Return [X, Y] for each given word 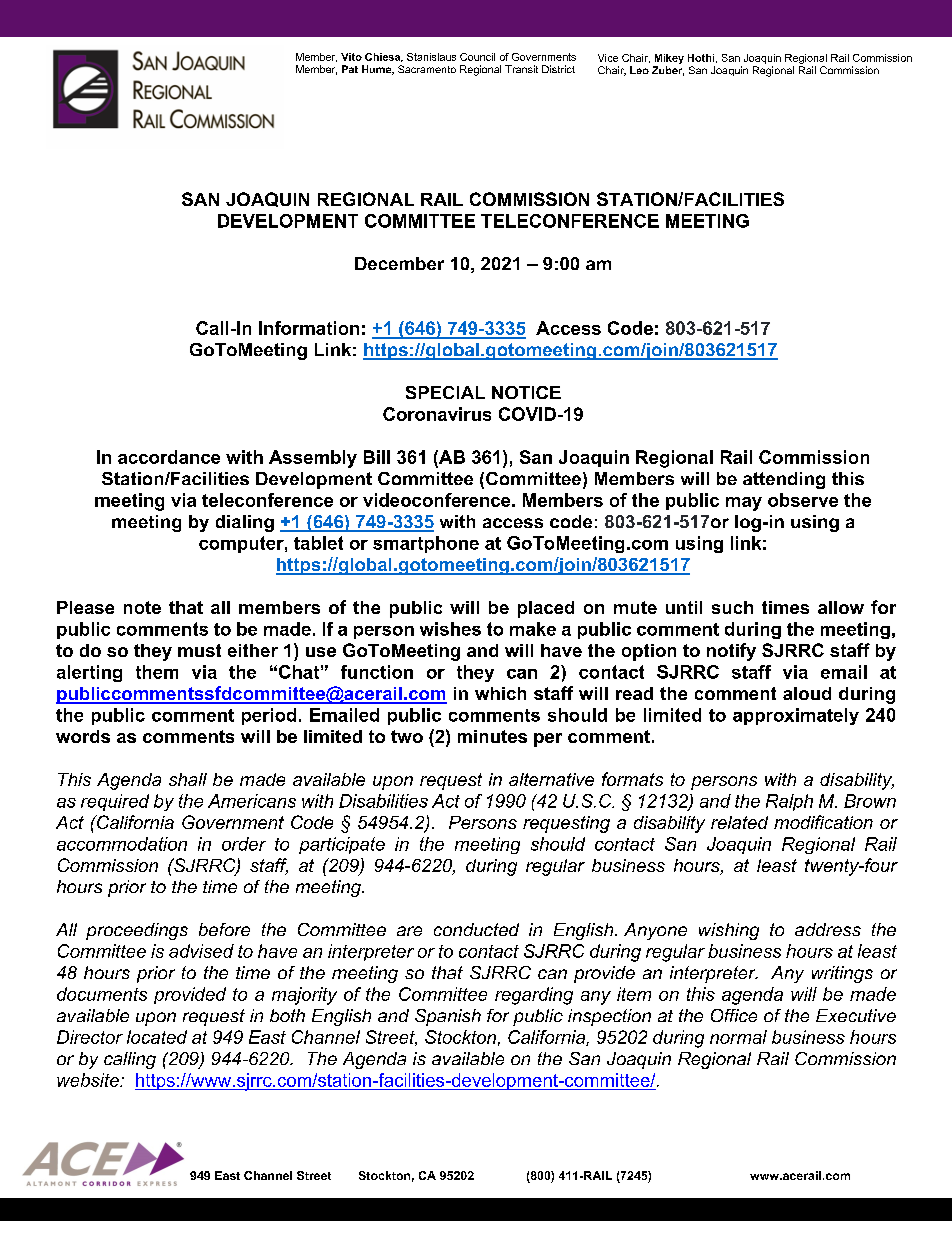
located [157, 1037]
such [732, 607]
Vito [351, 57]
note [142, 607]
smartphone [426, 544]
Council [477, 57]
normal [738, 1037]
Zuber [668, 71]
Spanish [448, 1017]
